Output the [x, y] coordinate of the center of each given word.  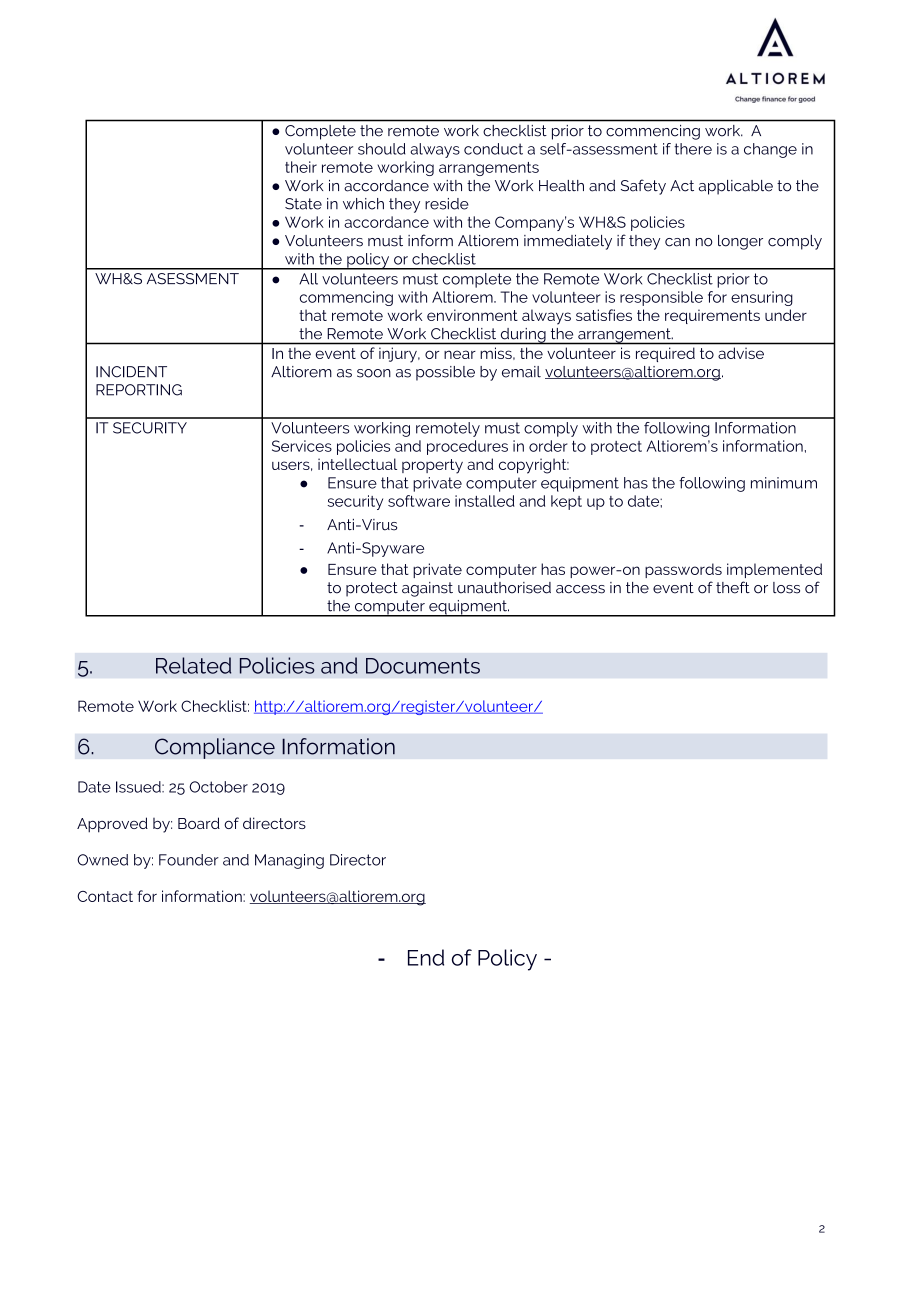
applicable [736, 187]
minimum [784, 483]
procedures [467, 447]
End [426, 957]
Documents [423, 666]
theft [733, 587]
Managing [289, 861]
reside [447, 204]
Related [193, 665]
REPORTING [139, 390]
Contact [105, 896]
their [301, 167]
